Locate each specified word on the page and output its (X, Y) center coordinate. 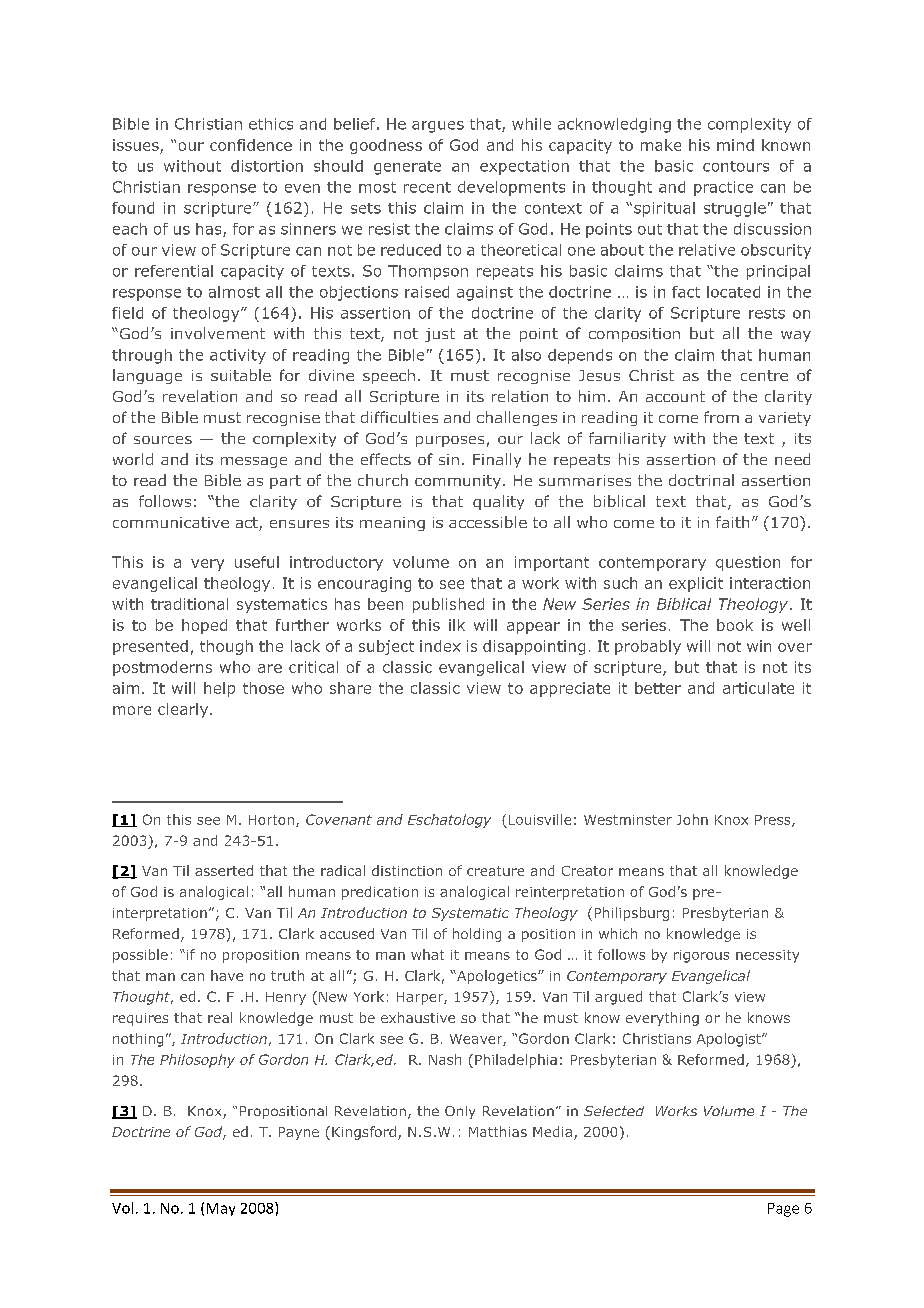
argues (438, 127)
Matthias (498, 1131)
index (440, 646)
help (219, 689)
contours (736, 166)
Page (783, 1210)
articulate (758, 688)
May (221, 1209)
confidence (251, 145)
